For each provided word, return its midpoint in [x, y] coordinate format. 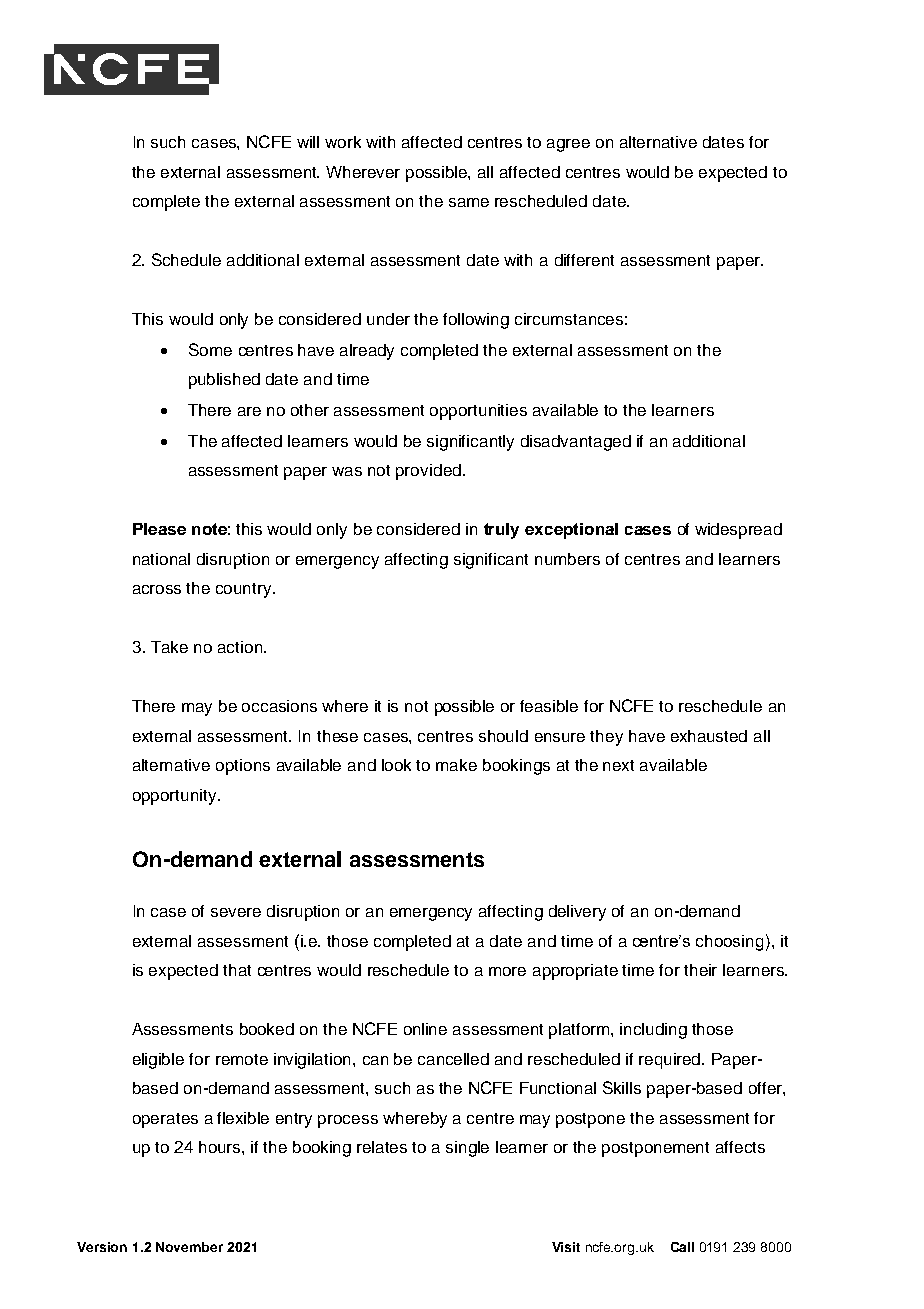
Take [169, 647]
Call [682, 1247]
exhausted [709, 736]
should [503, 736]
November [189, 1247]
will [308, 142]
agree [568, 145]
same [469, 202]
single [467, 1149]
